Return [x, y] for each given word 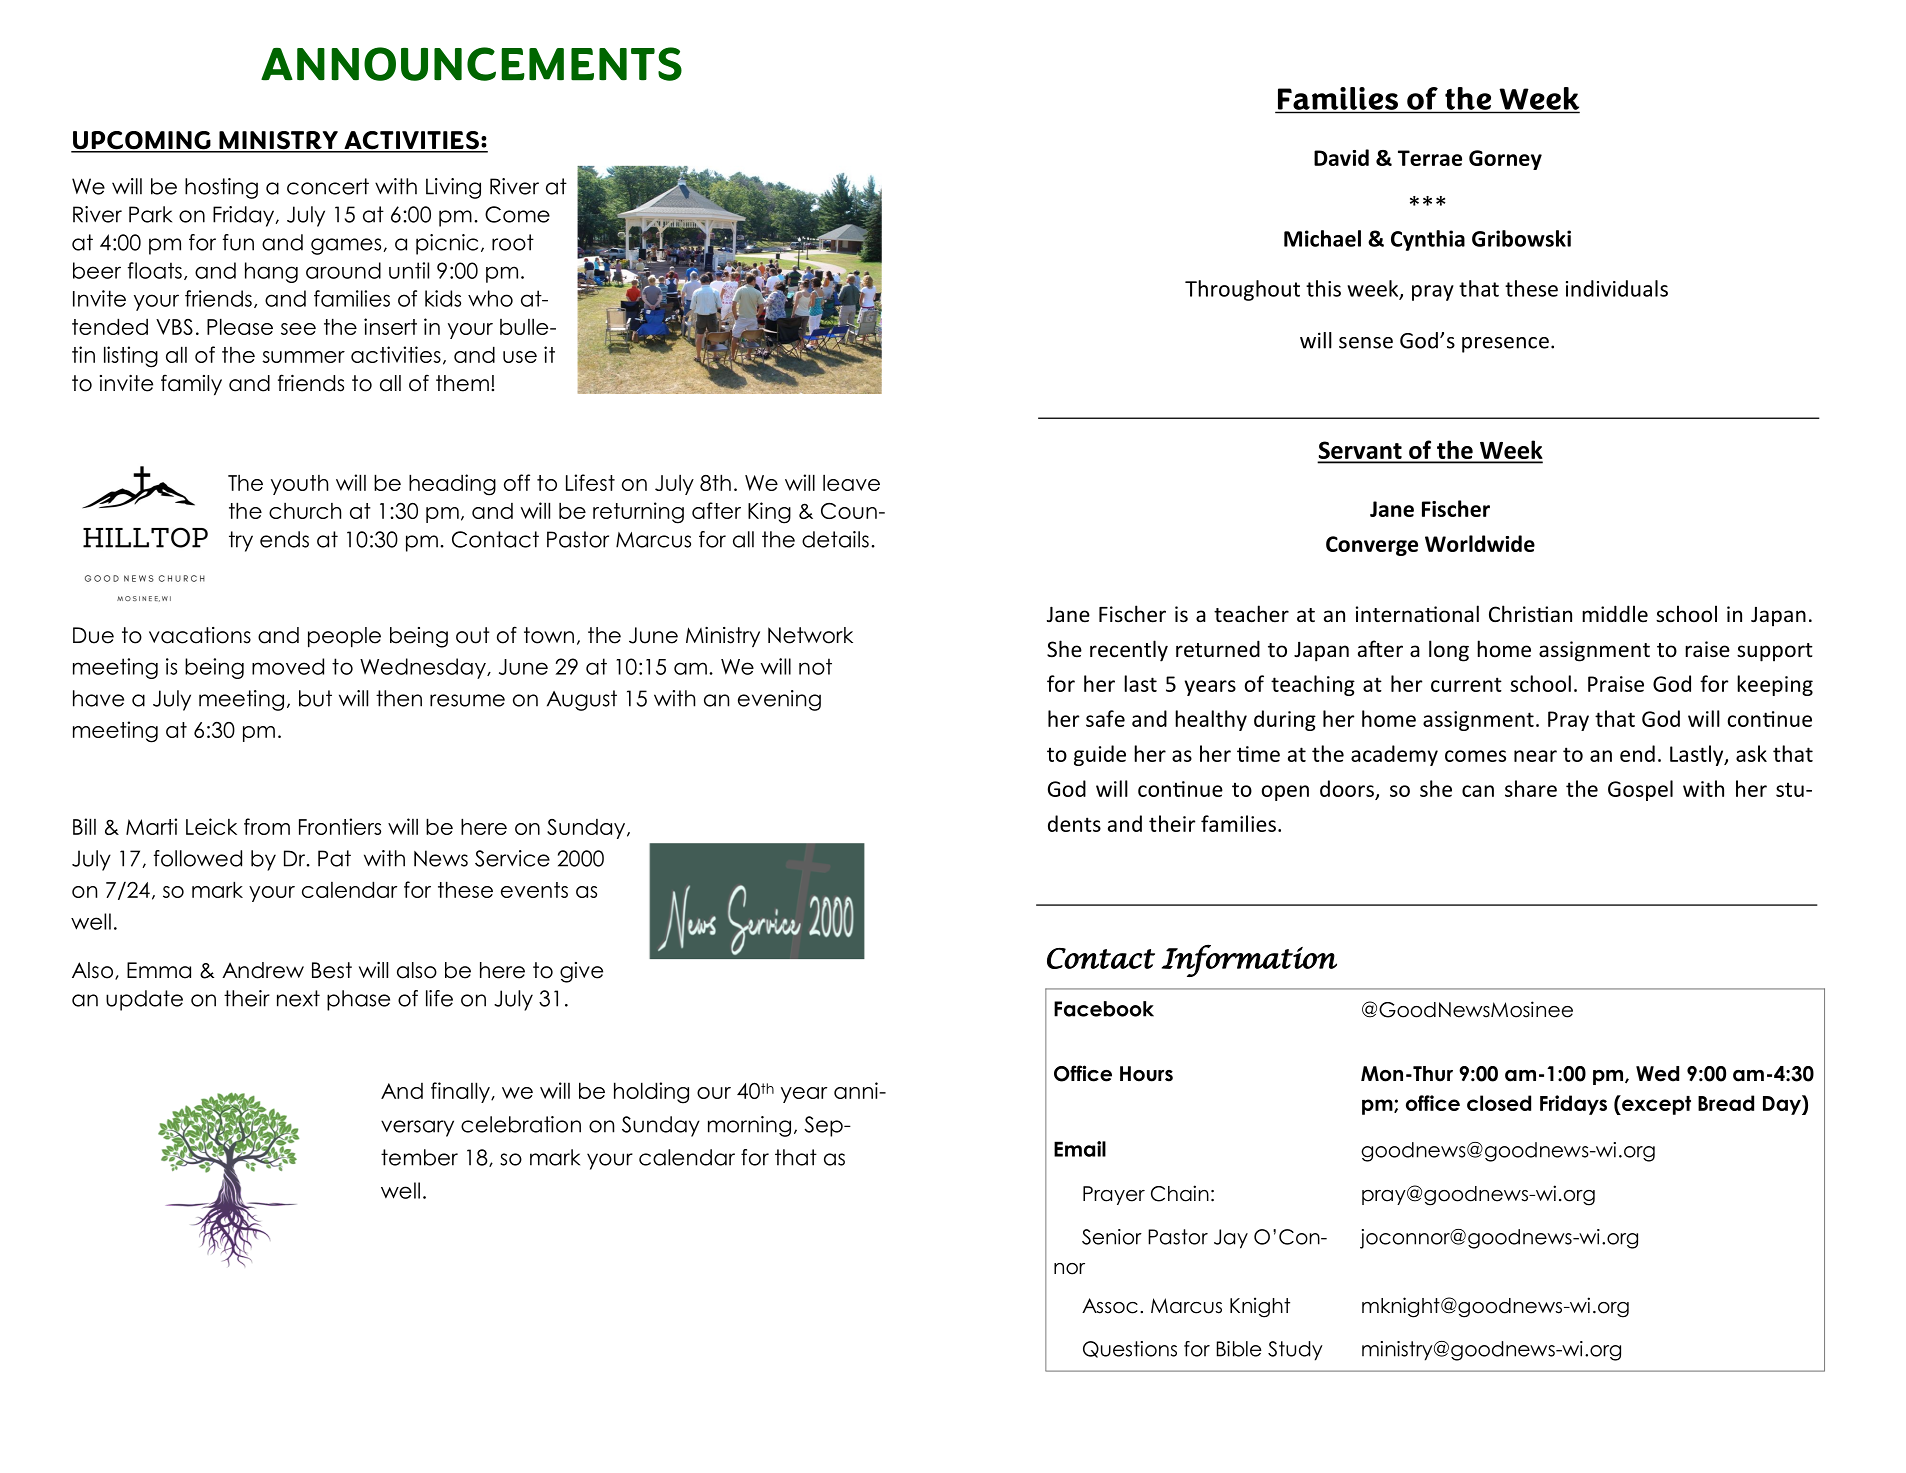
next [298, 998]
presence [1505, 345]
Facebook [1104, 1009]
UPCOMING [142, 141]
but [315, 698]
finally [461, 1092]
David [1341, 157]
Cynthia [1428, 240]
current [1466, 684]
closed [1499, 1103]
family [191, 385]
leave [851, 483]
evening [779, 700]
